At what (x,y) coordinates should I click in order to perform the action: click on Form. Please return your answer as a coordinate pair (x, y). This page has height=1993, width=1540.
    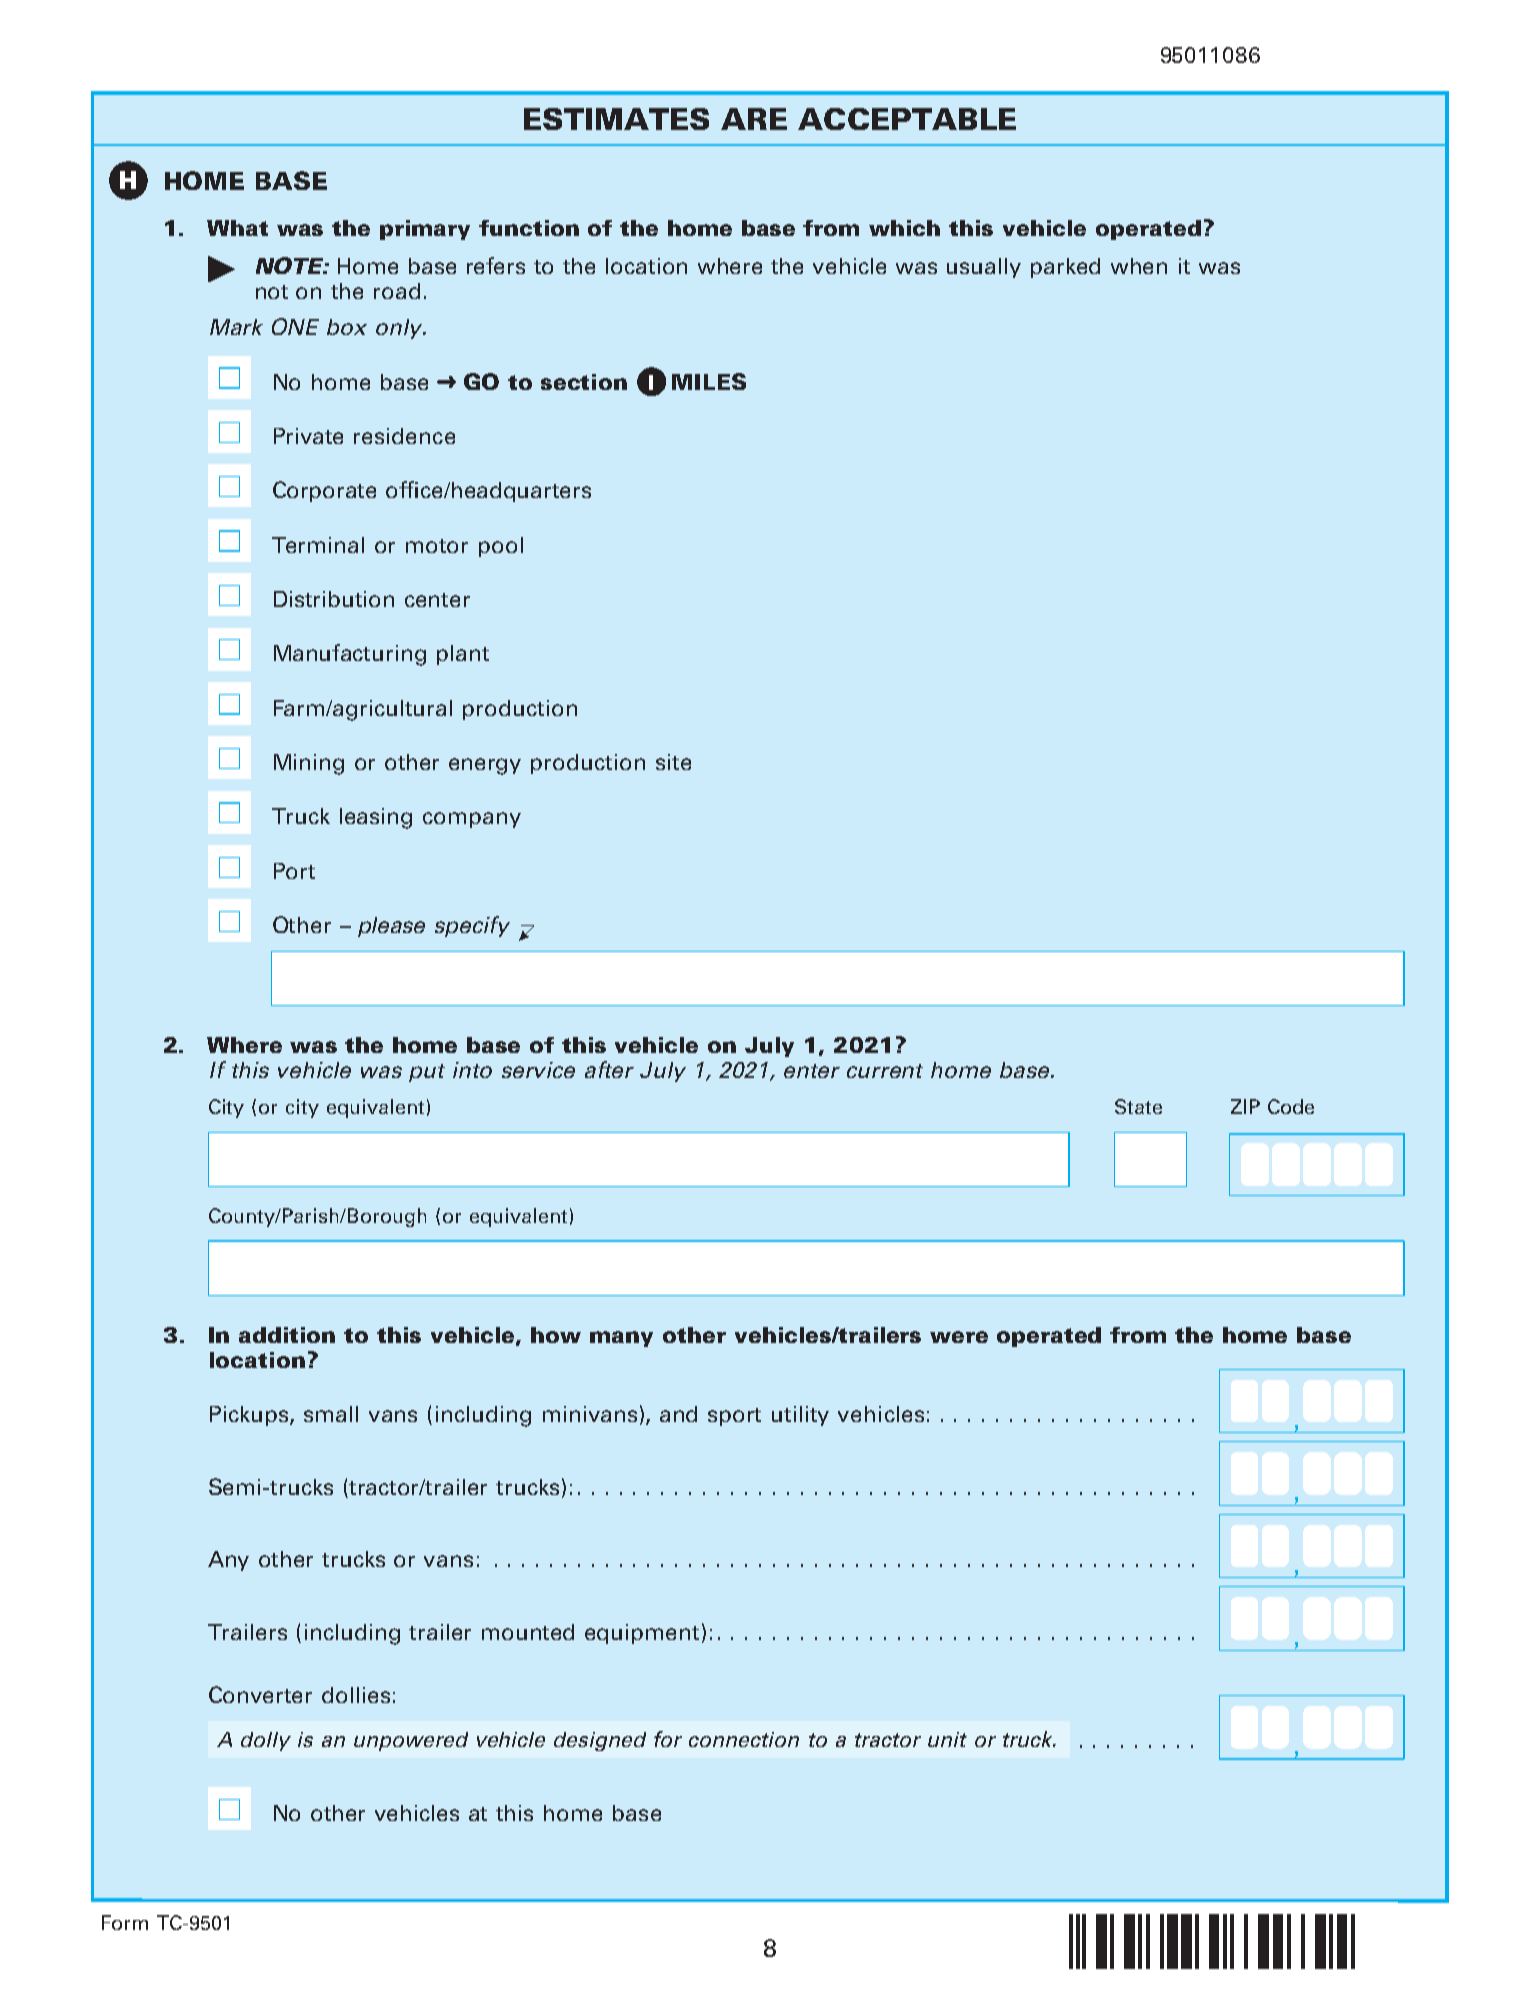
    Looking at the image, I should click on (125, 1922).
